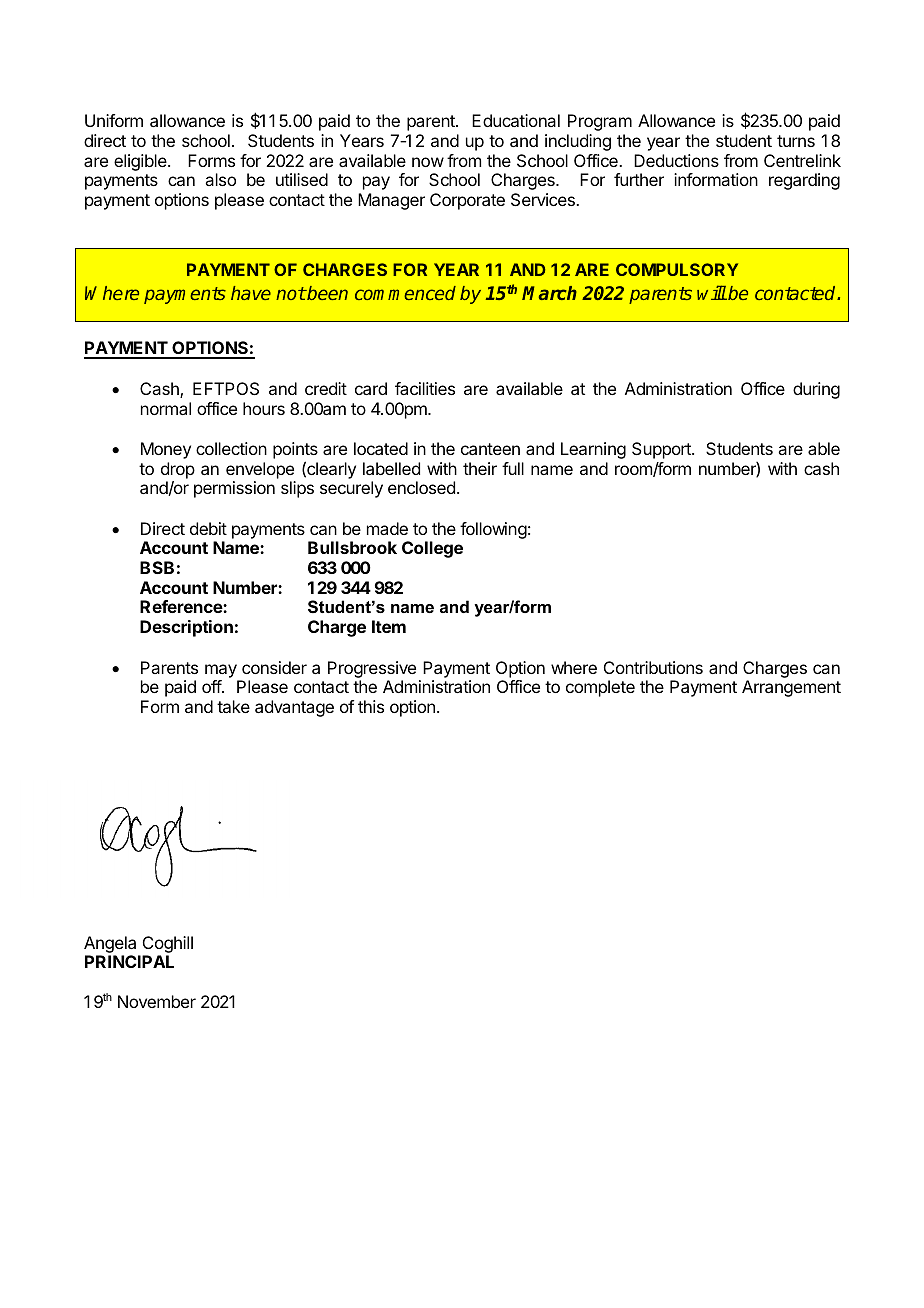  What do you see at coordinates (676, 160) in the document?
I see `Deductions` at bounding box center [676, 160].
